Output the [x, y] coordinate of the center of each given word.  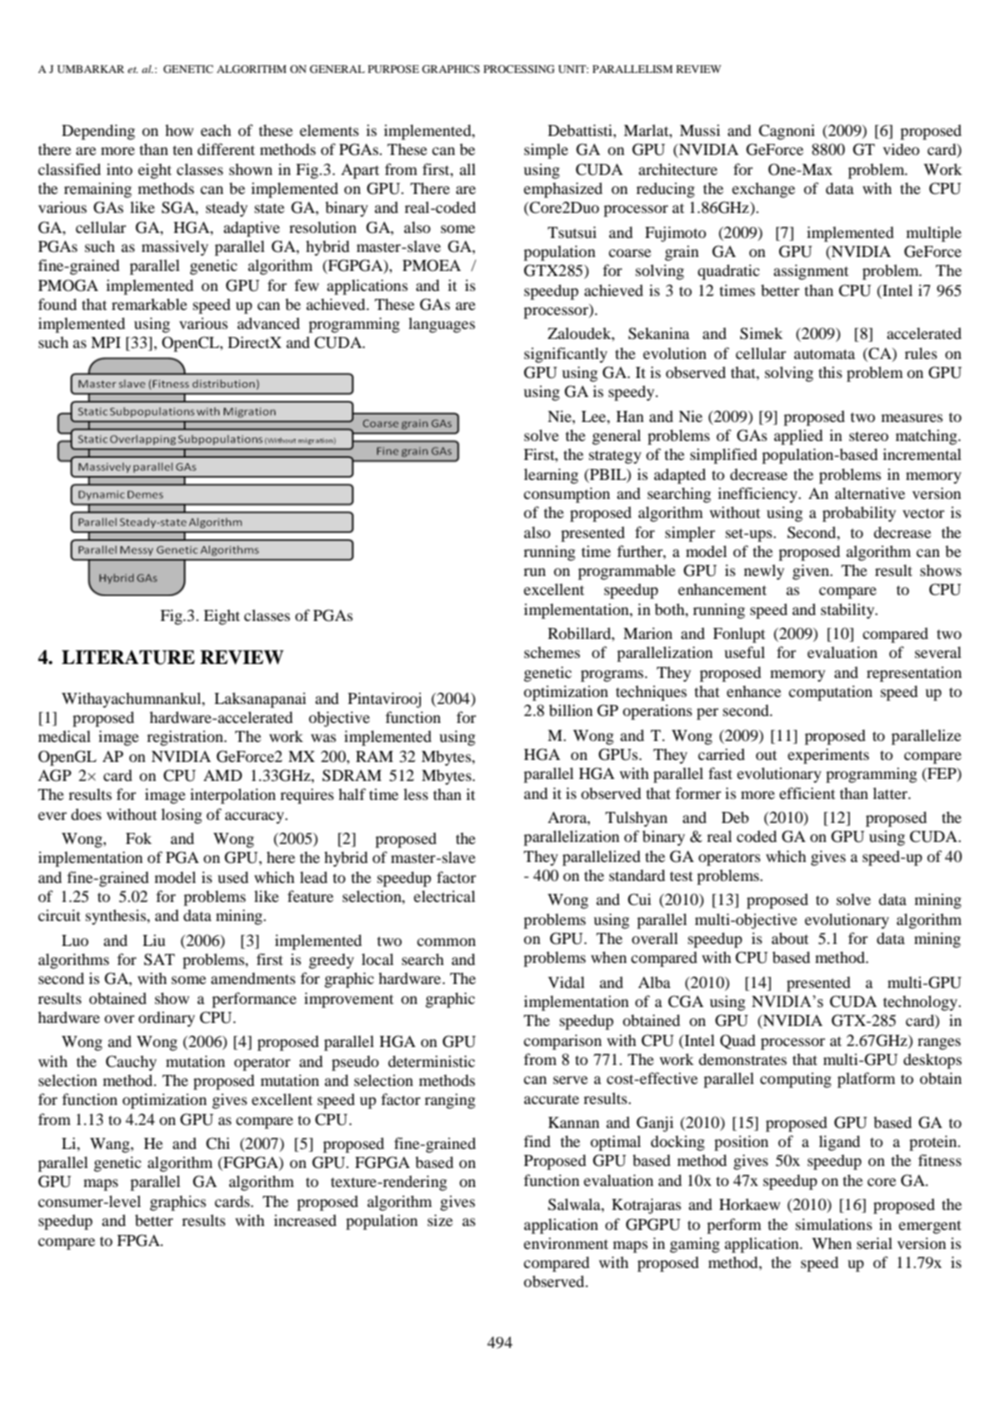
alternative [870, 493]
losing [181, 816]
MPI [106, 342]
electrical [444, 896]
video [901, 149]
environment [566, 1243]
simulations [833, 1224]
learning [551, 476]
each [216, 130]
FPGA [139, 1240]
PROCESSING [519, 69]
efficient [807, 793]
